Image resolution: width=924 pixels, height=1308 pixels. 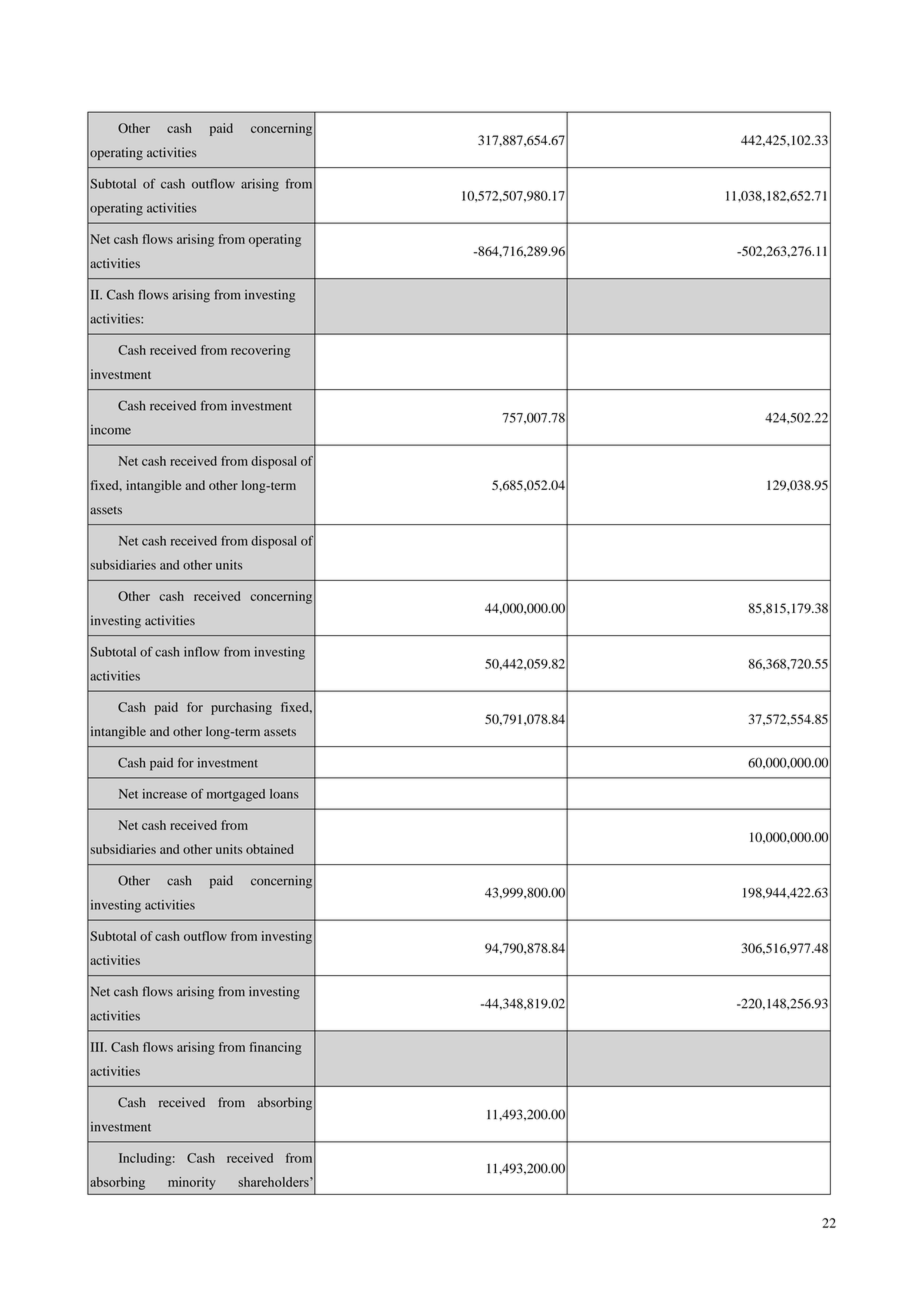 What do you see at coordinates (165, 794) in the document?
I see `increase` at bounding box center [165, 794].
